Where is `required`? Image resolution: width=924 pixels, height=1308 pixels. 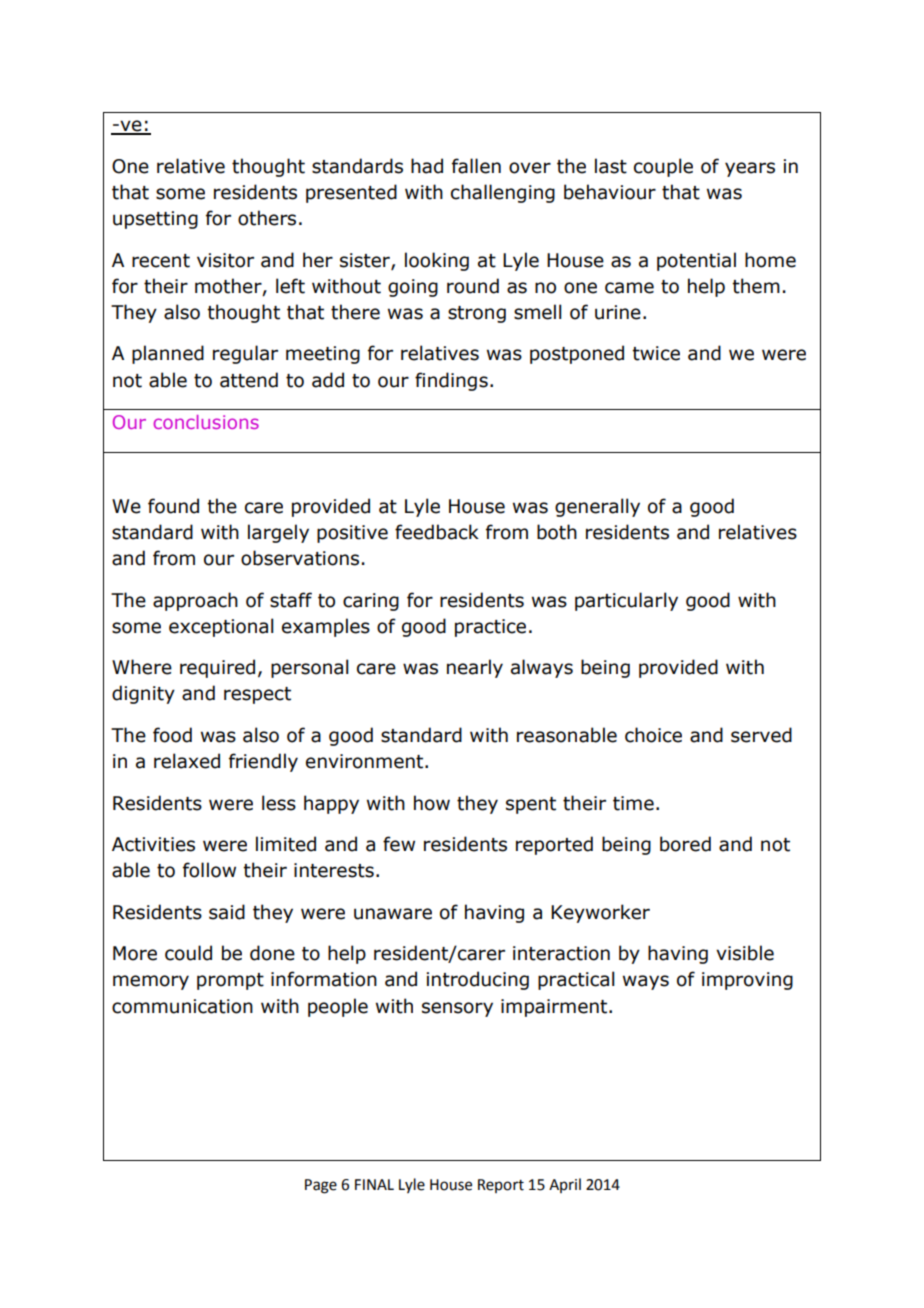
required is located at coordinates (217, 668).
